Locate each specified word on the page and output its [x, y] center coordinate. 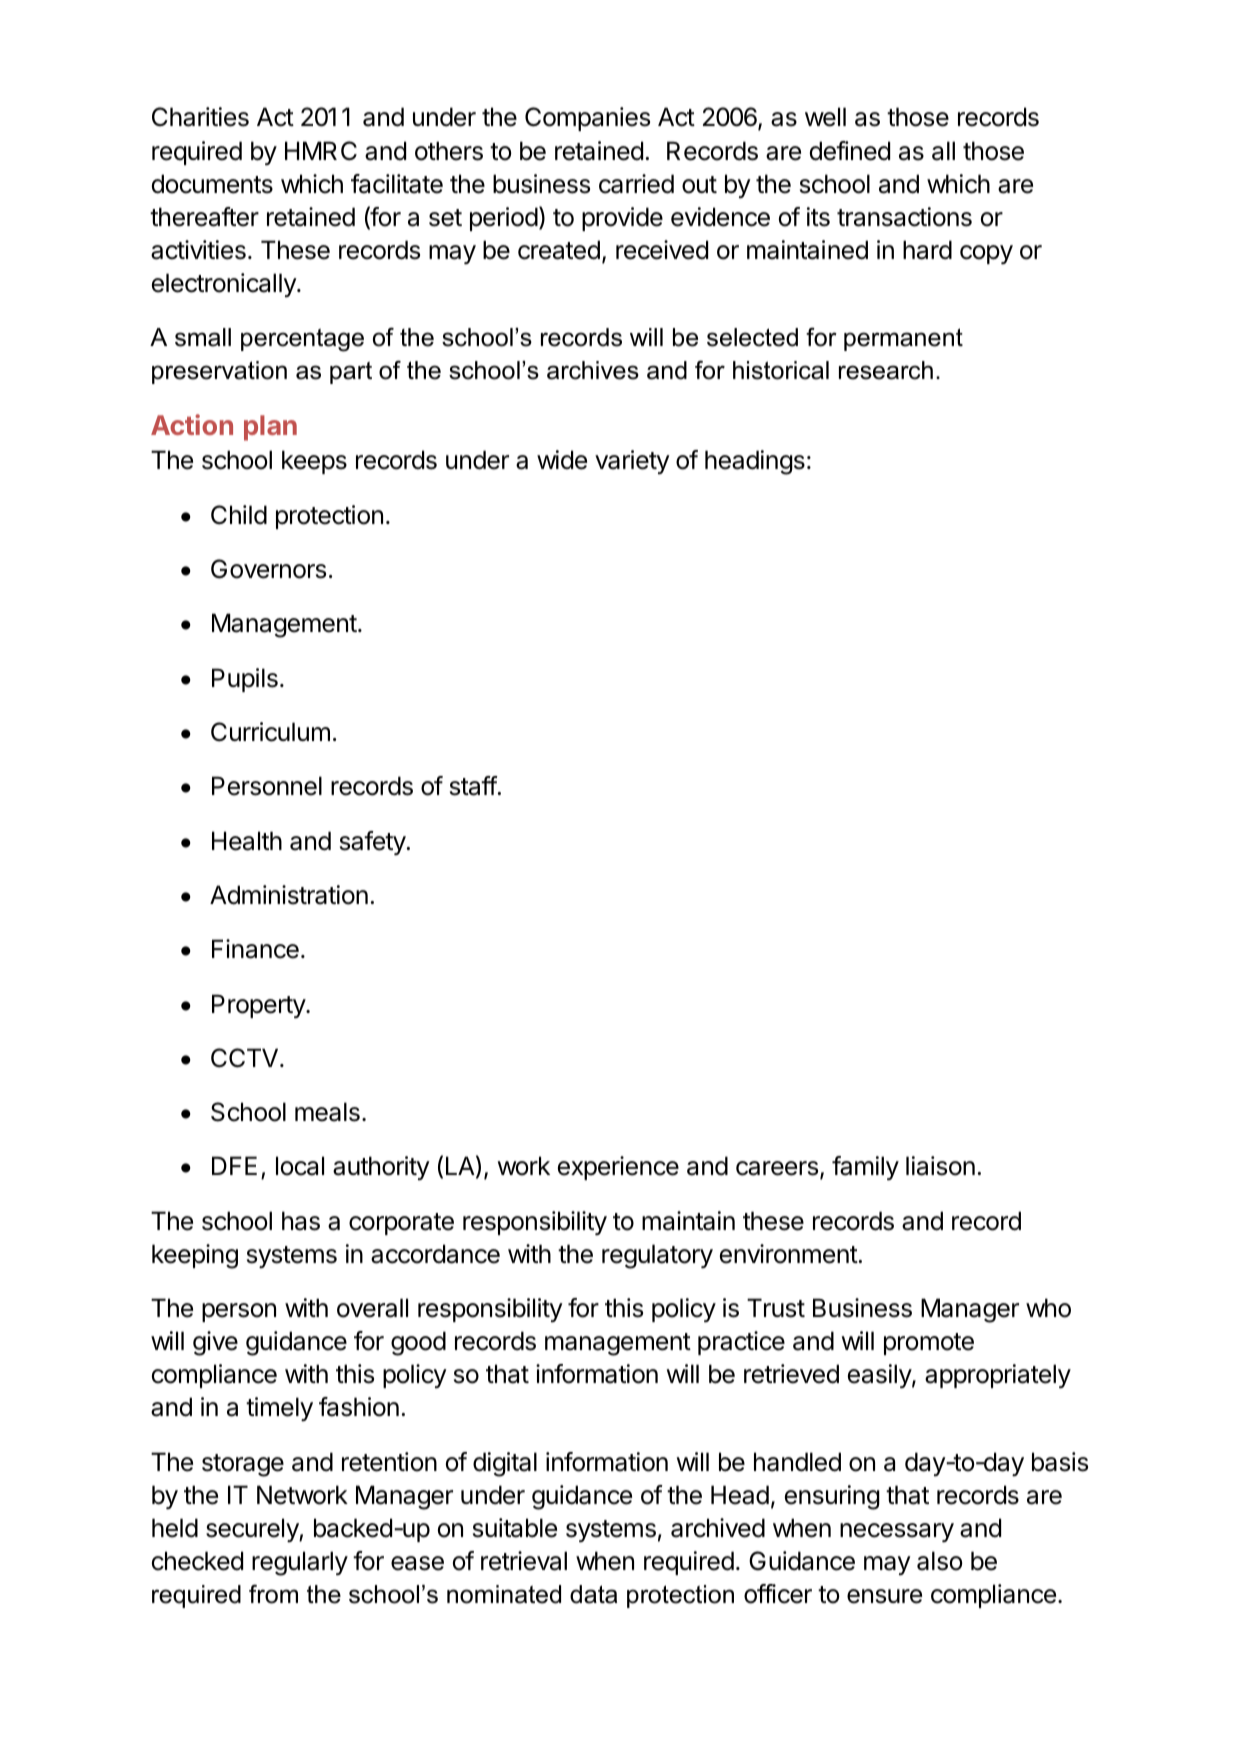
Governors [268, 569]
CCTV [244, 1058]
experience [618, 1168]
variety [632, 462]
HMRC [321, 151]
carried [636, 184]
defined [850, 151]
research [886, 370]
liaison [940, 1166]
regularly [300, 1563]
